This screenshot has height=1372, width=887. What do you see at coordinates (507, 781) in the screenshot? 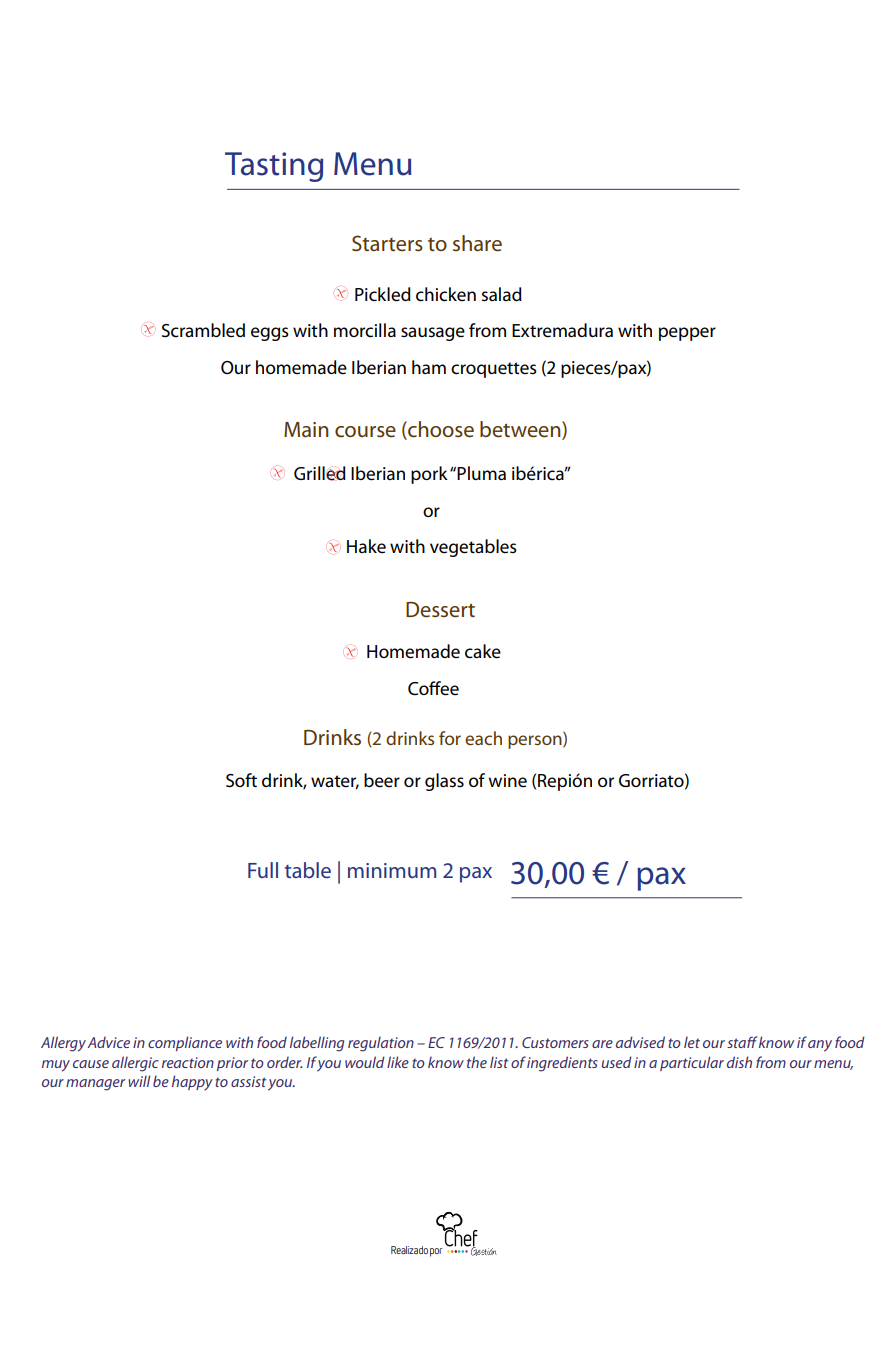
I see `wine` at bounding box center [507, 781].
